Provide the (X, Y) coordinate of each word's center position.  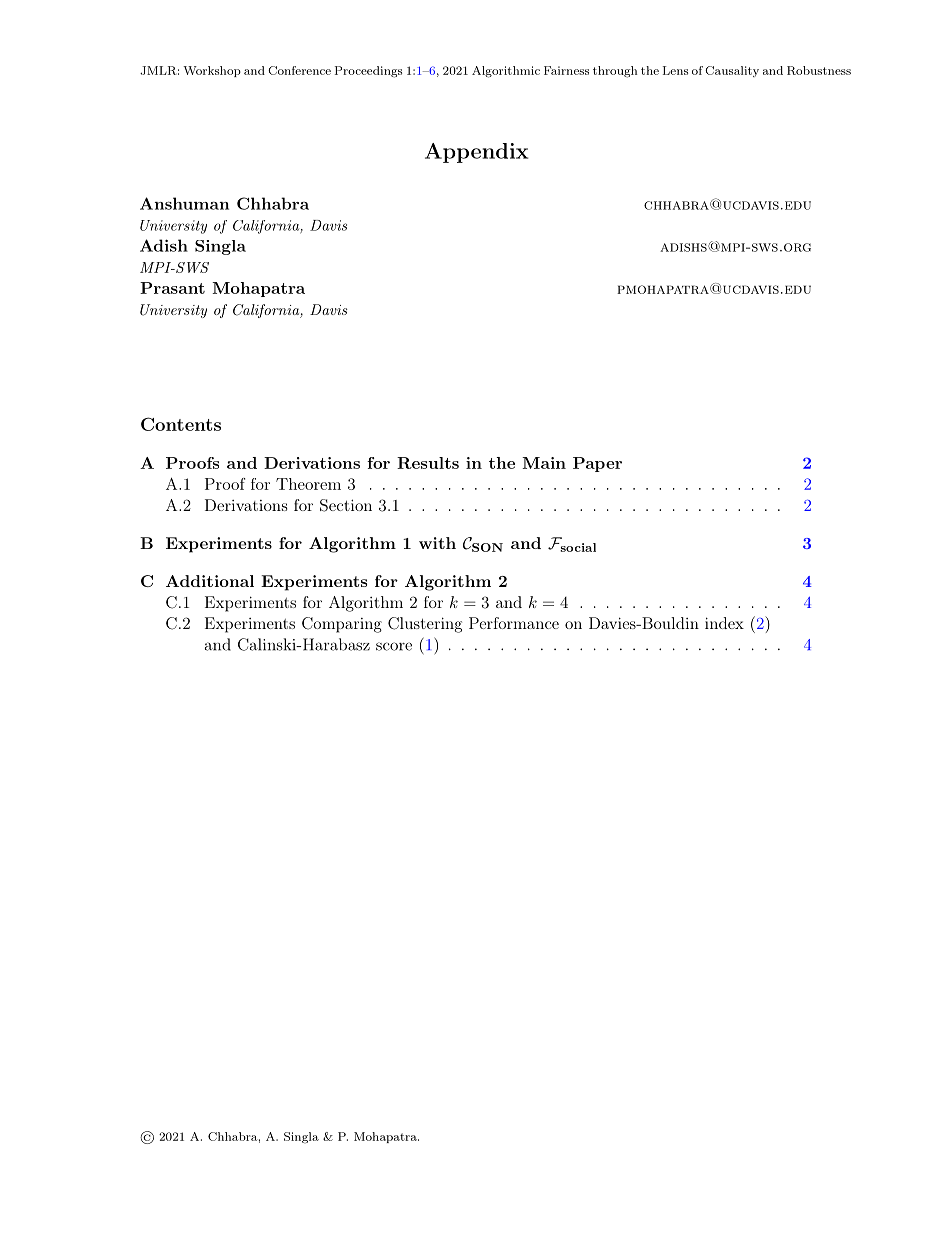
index (724, 623)
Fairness (566, 70)
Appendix (476, 153)
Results (428, 463)
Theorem (308, 484)
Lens (675, 70)
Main (544, 463)
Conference (299, 70)
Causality (732, 71)
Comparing (342, 625)
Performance (514, 623)
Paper (597, 464)
